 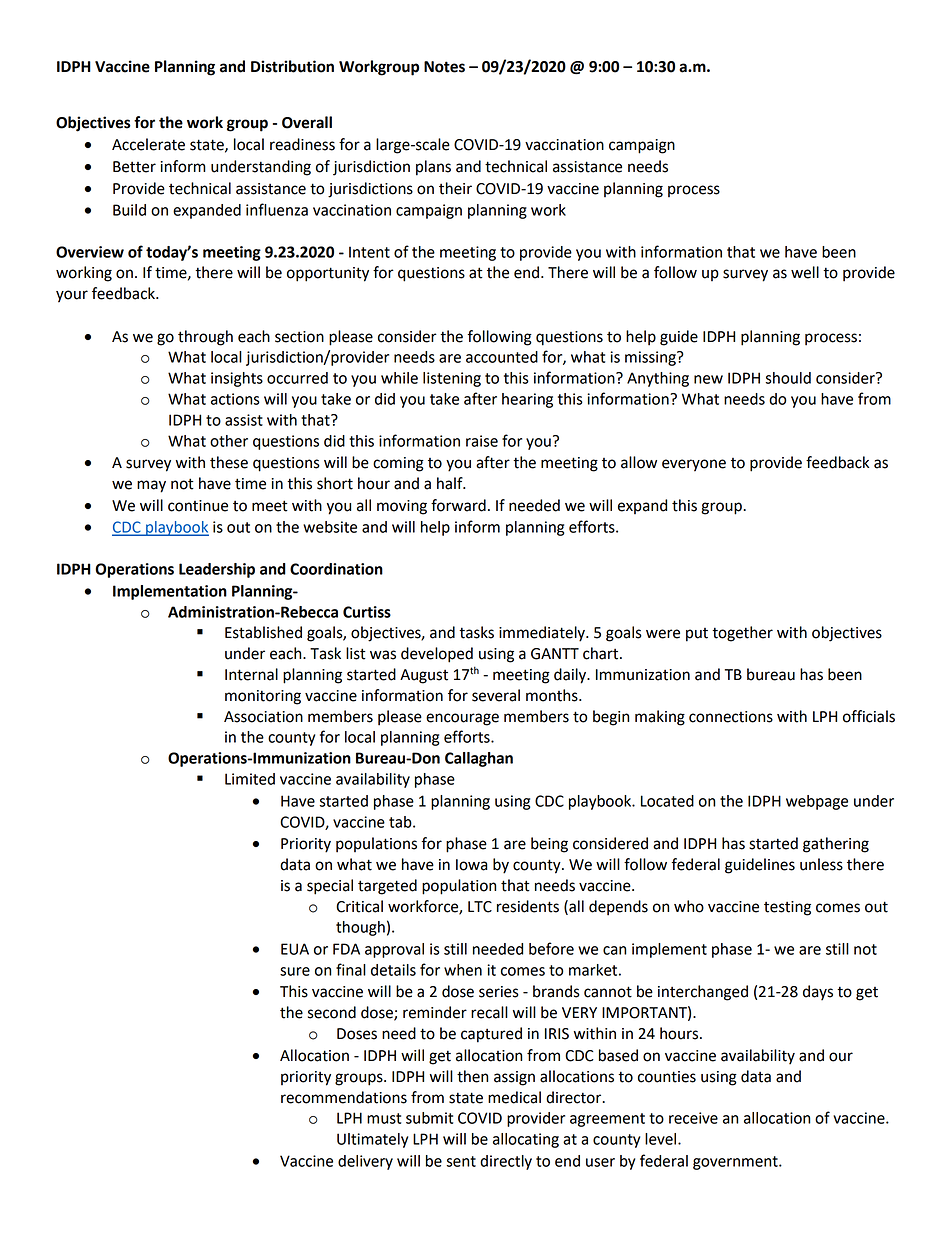 I want to click on government, so click(x=736, y=1163).
